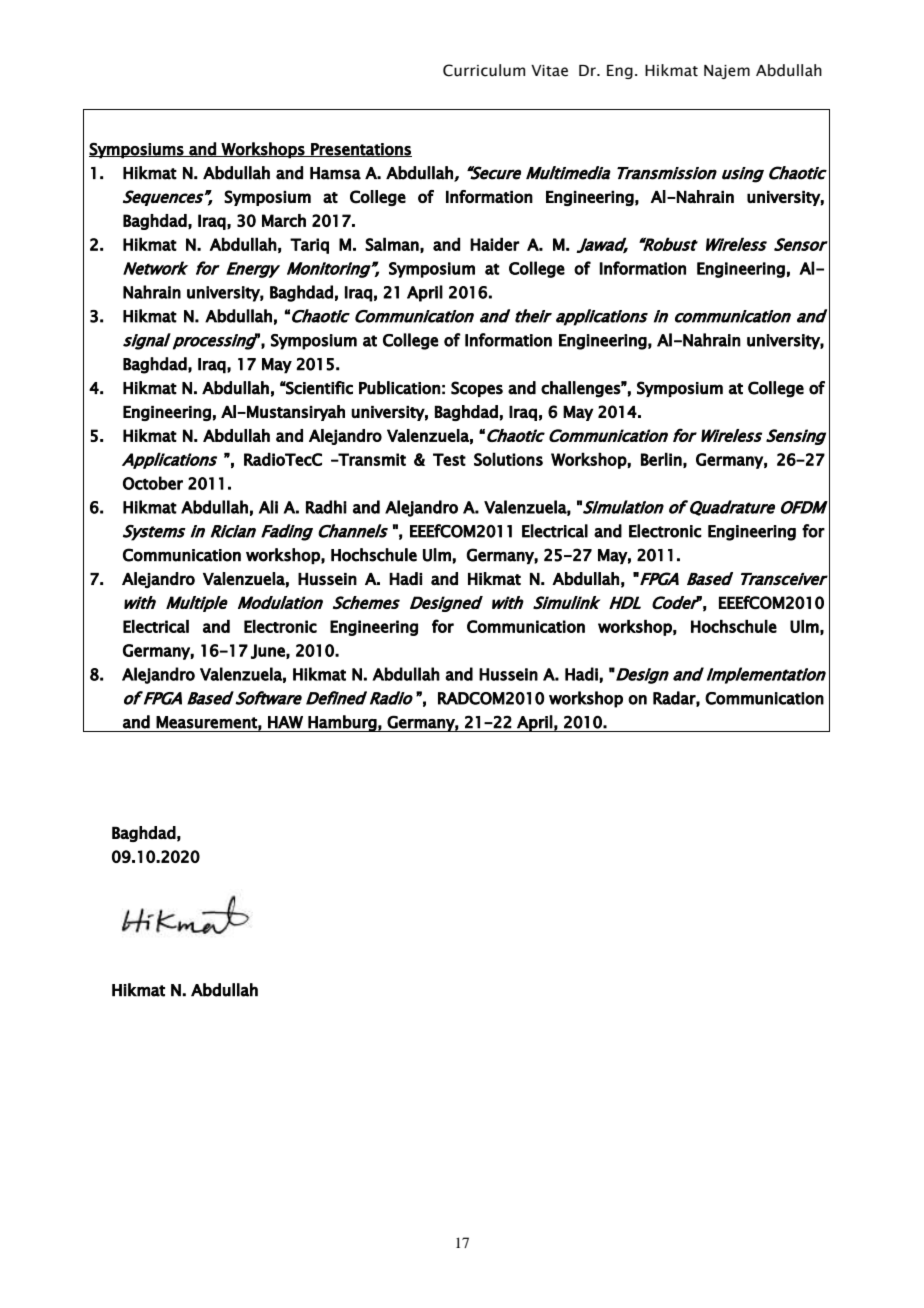 The image size is (924, 1308). What do you see at coordinates (342, 723) in the screenshot?
I see `Hamburg` at bounding box center [342, 723].
